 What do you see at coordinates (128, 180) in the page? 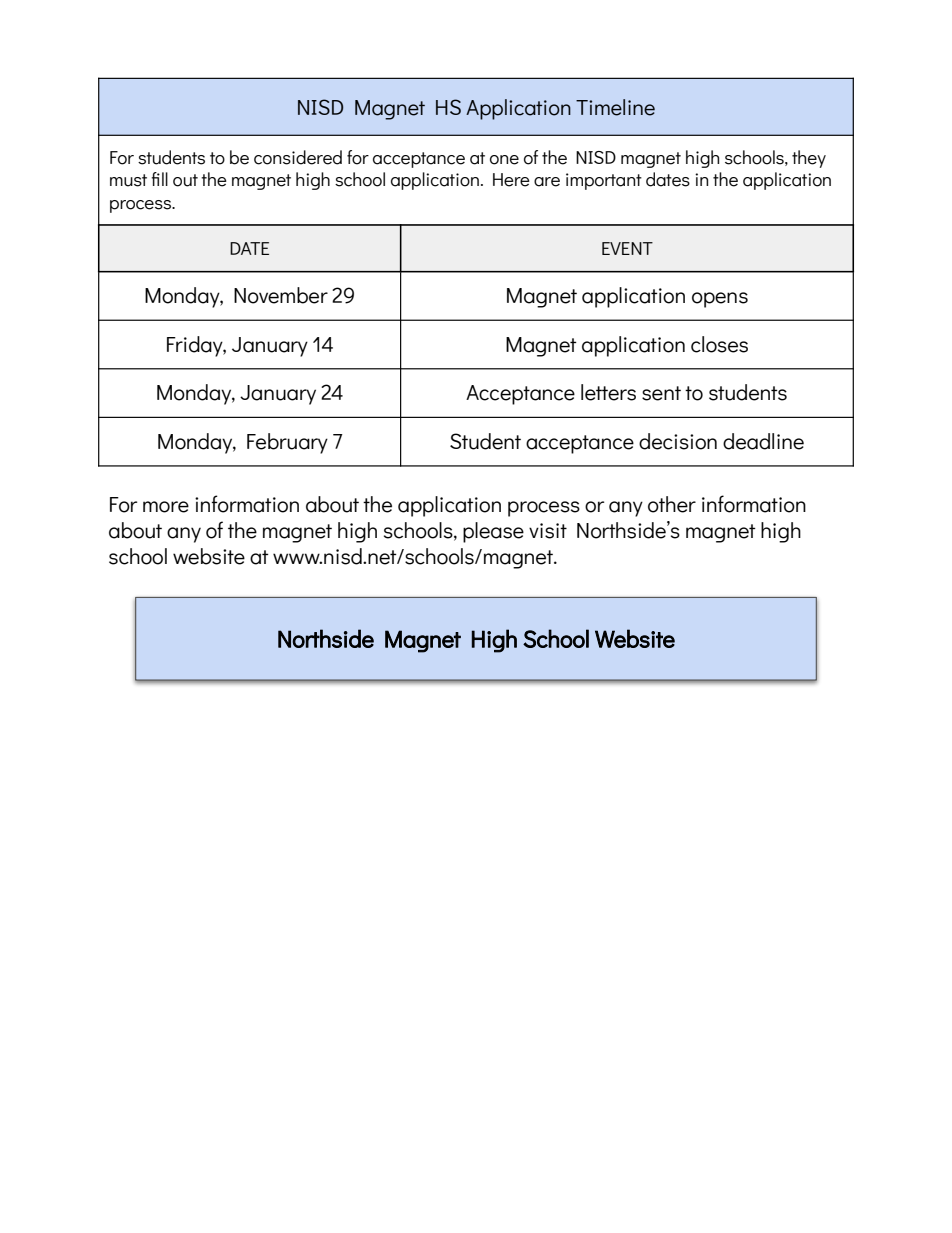
I see `must` at bounding box center [128, 180].
